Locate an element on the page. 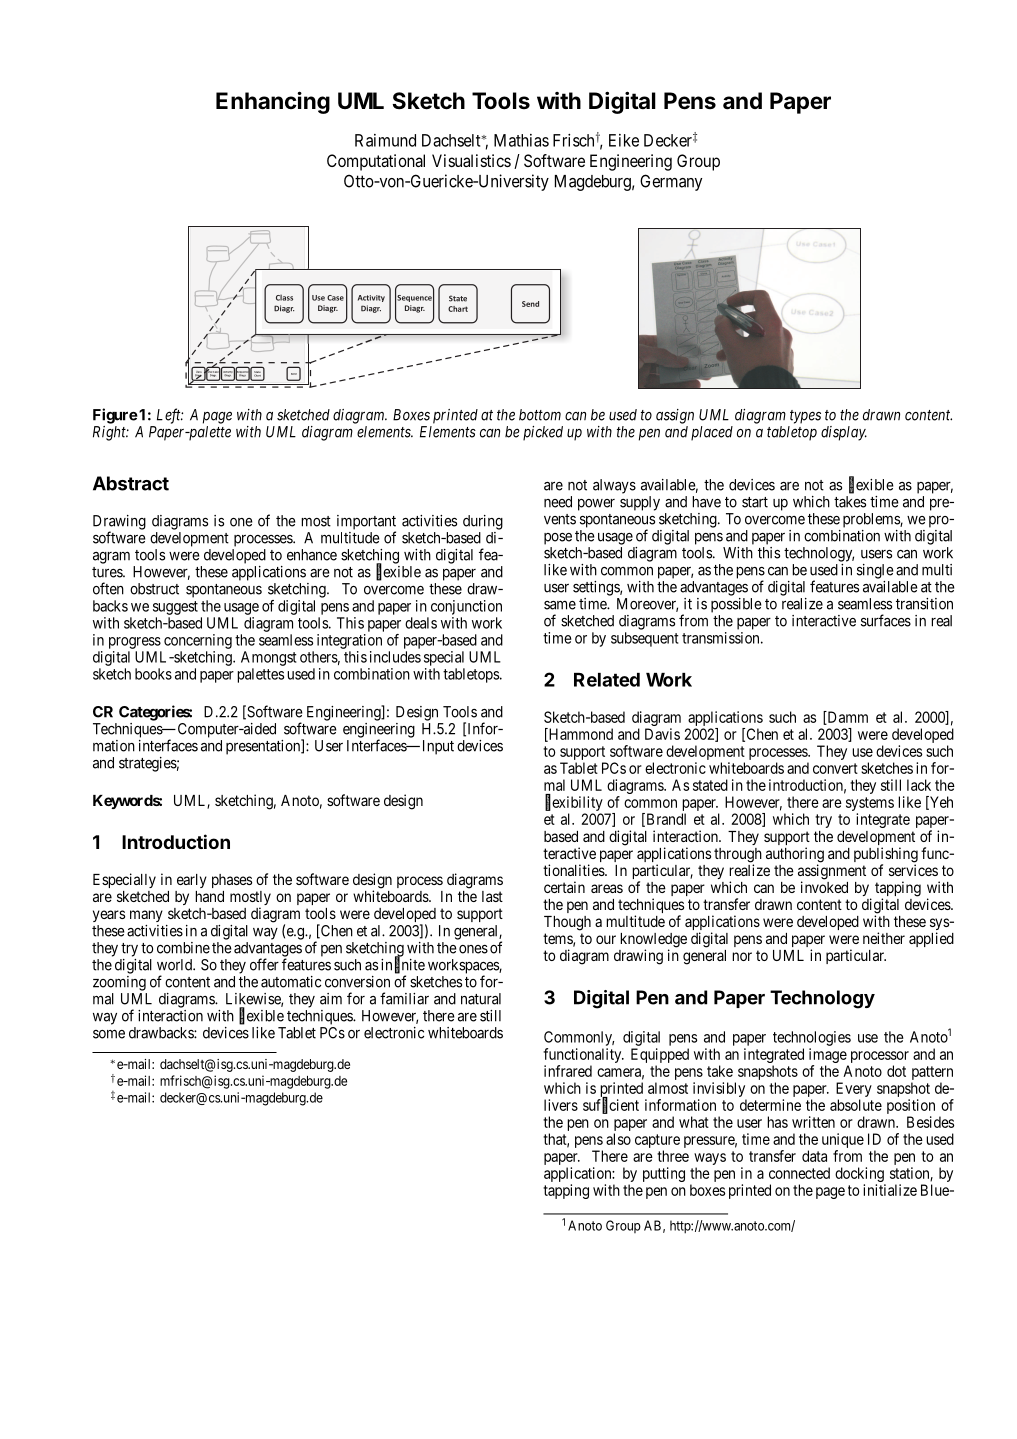 This page has width=1017, height=1439. some is located at coordinates (109, 1034).
